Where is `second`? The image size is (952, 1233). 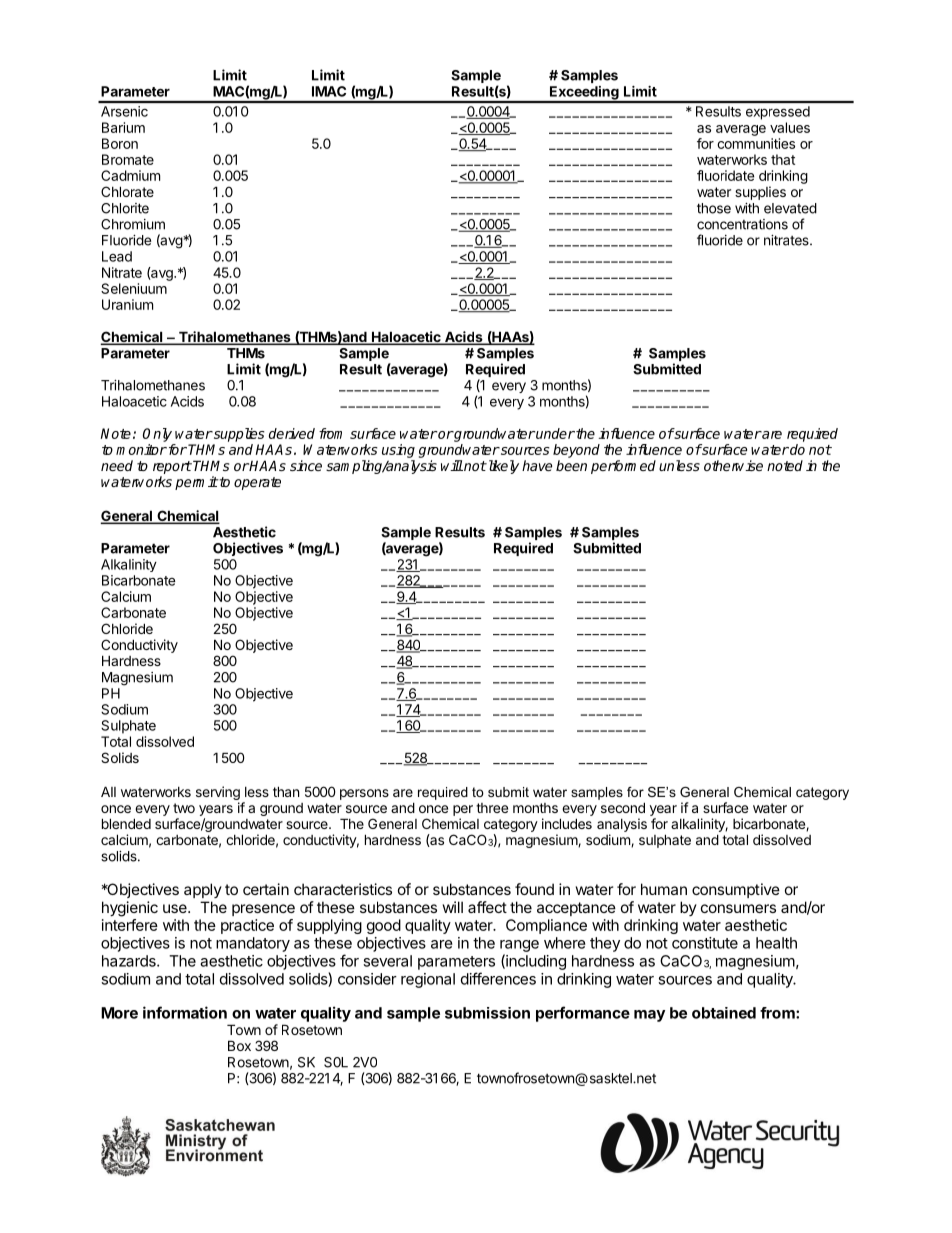 second is located at coordinates (623, 807).
